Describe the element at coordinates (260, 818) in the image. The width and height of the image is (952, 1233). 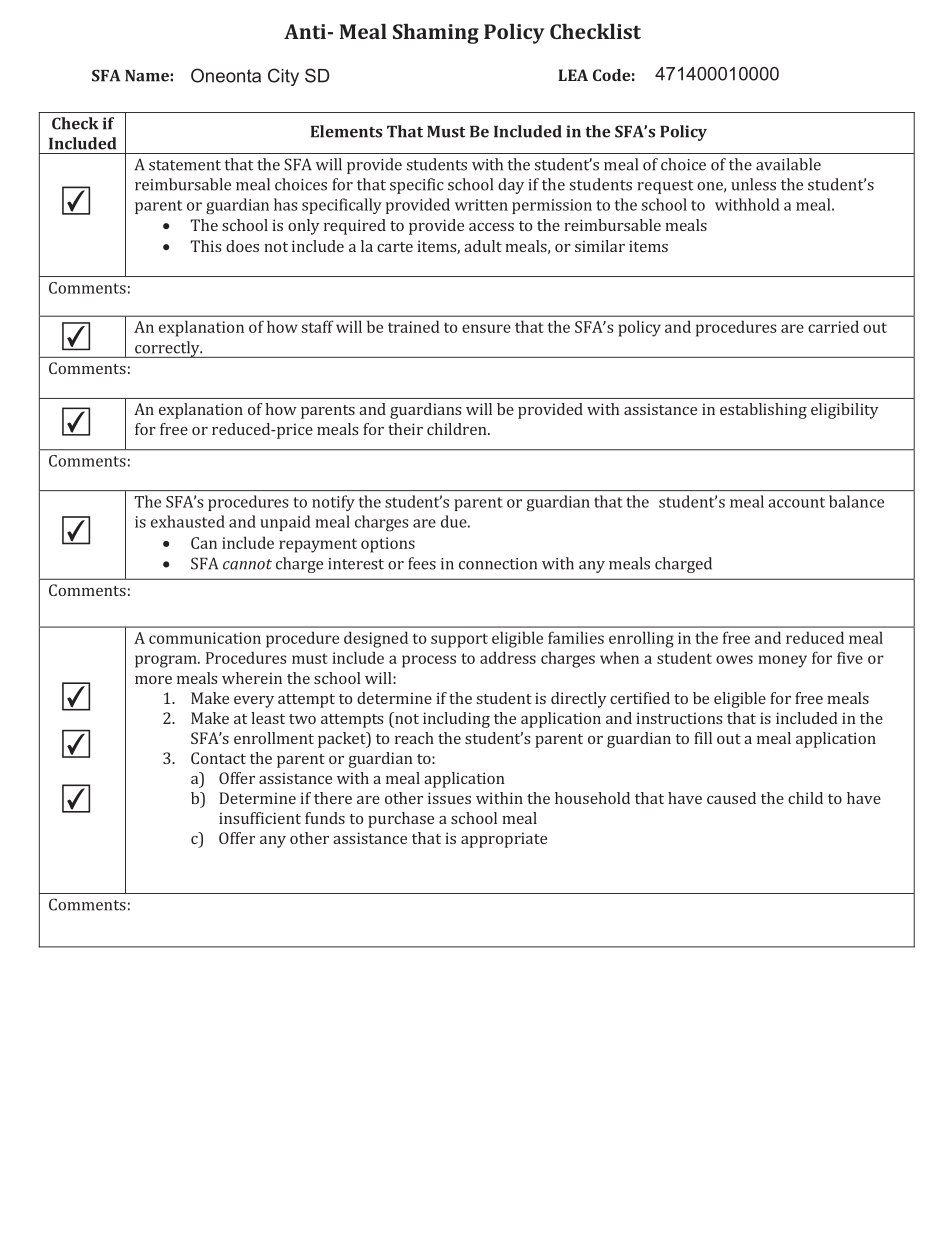
I see `insufficient` at that location.
